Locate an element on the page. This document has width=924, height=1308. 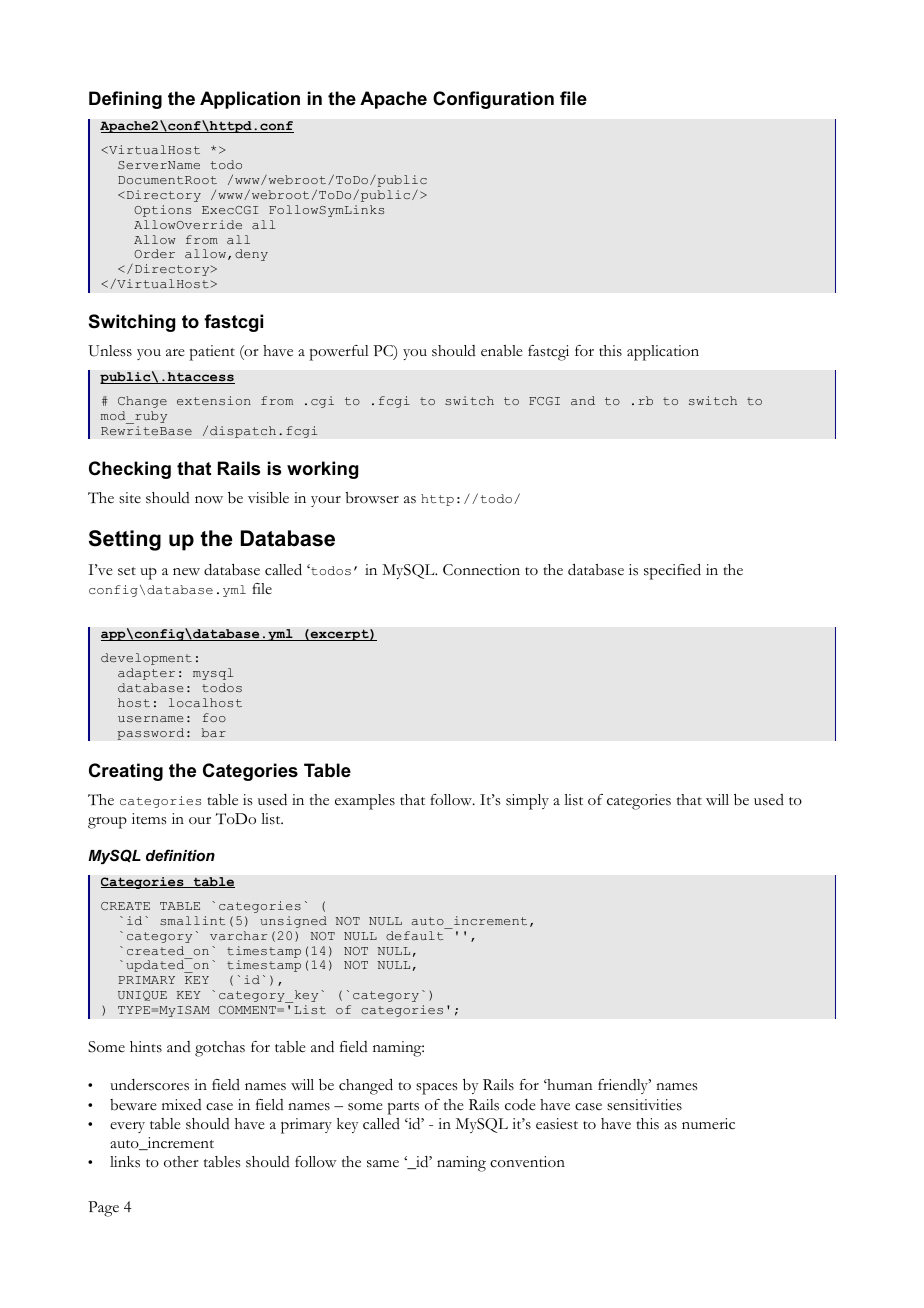
powerful is located at coordinates (339, 353).
